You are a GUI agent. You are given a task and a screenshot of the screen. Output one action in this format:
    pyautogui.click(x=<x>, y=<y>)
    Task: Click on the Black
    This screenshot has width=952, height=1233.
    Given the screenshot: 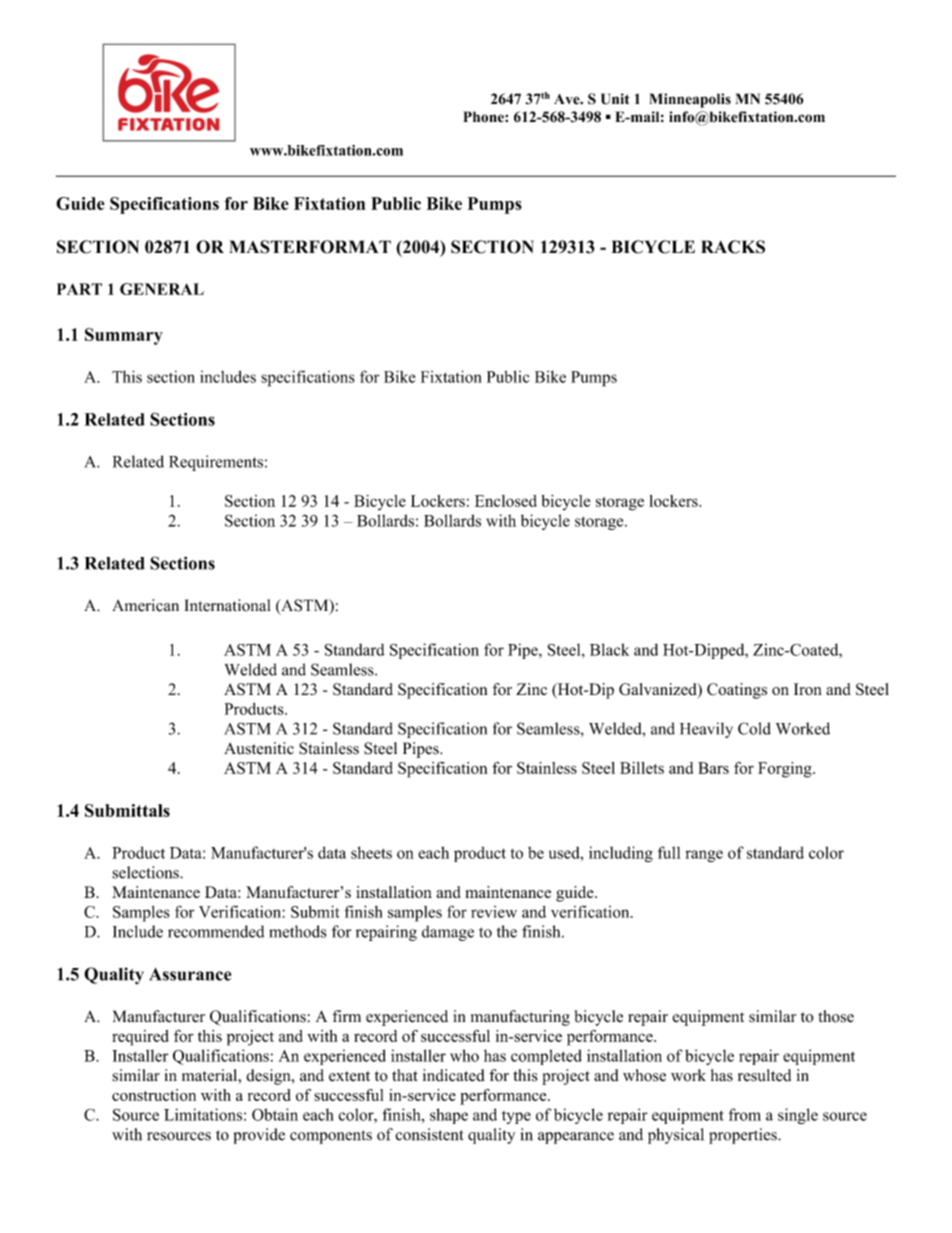 What is the action you would take?
    pyautogui.click(x=609, y=649)
